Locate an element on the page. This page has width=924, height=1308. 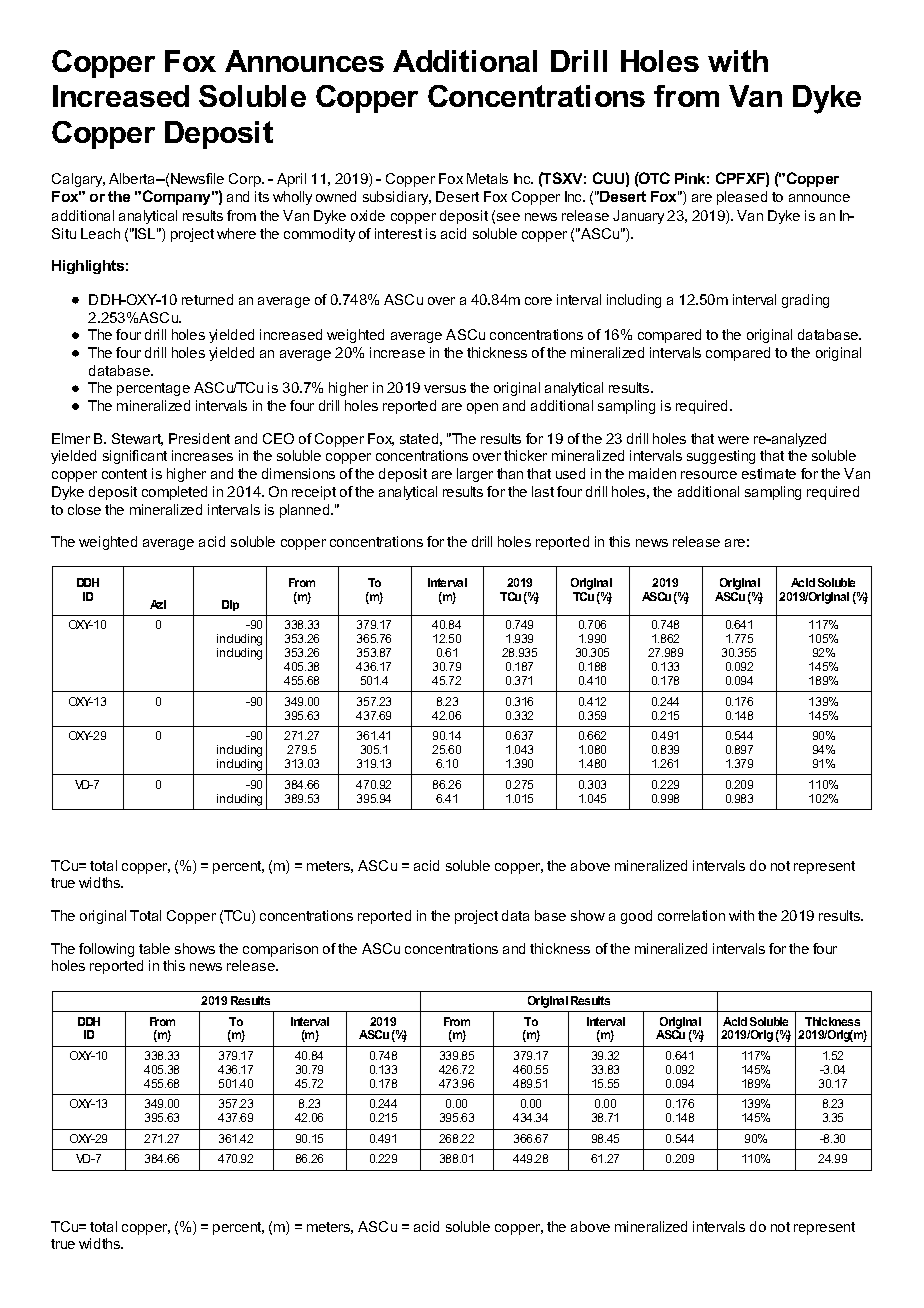
table is located at coordinates (154, 948).
